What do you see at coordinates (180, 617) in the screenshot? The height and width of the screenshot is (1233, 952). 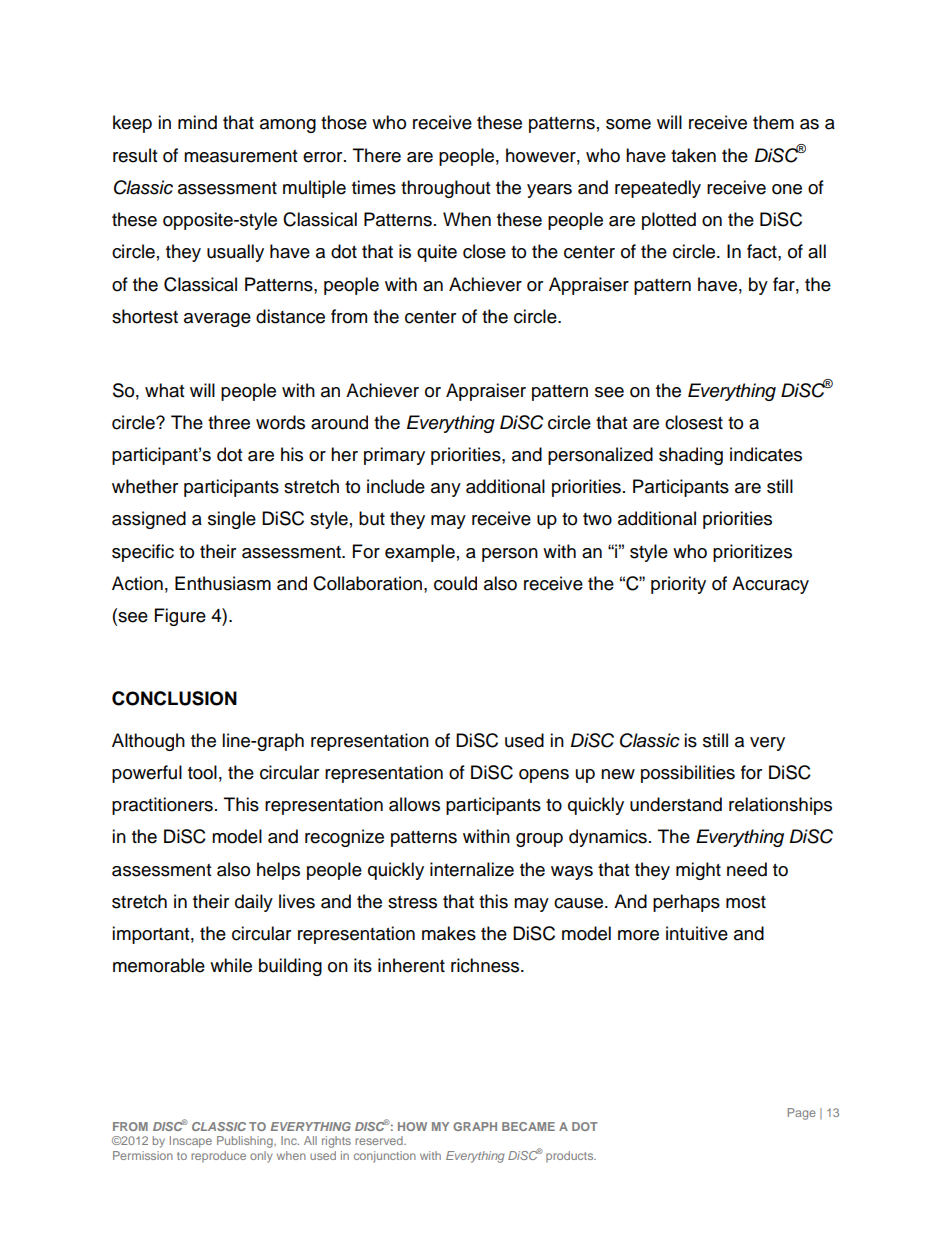 I see `Figure` at bounding box center [180, 617].
